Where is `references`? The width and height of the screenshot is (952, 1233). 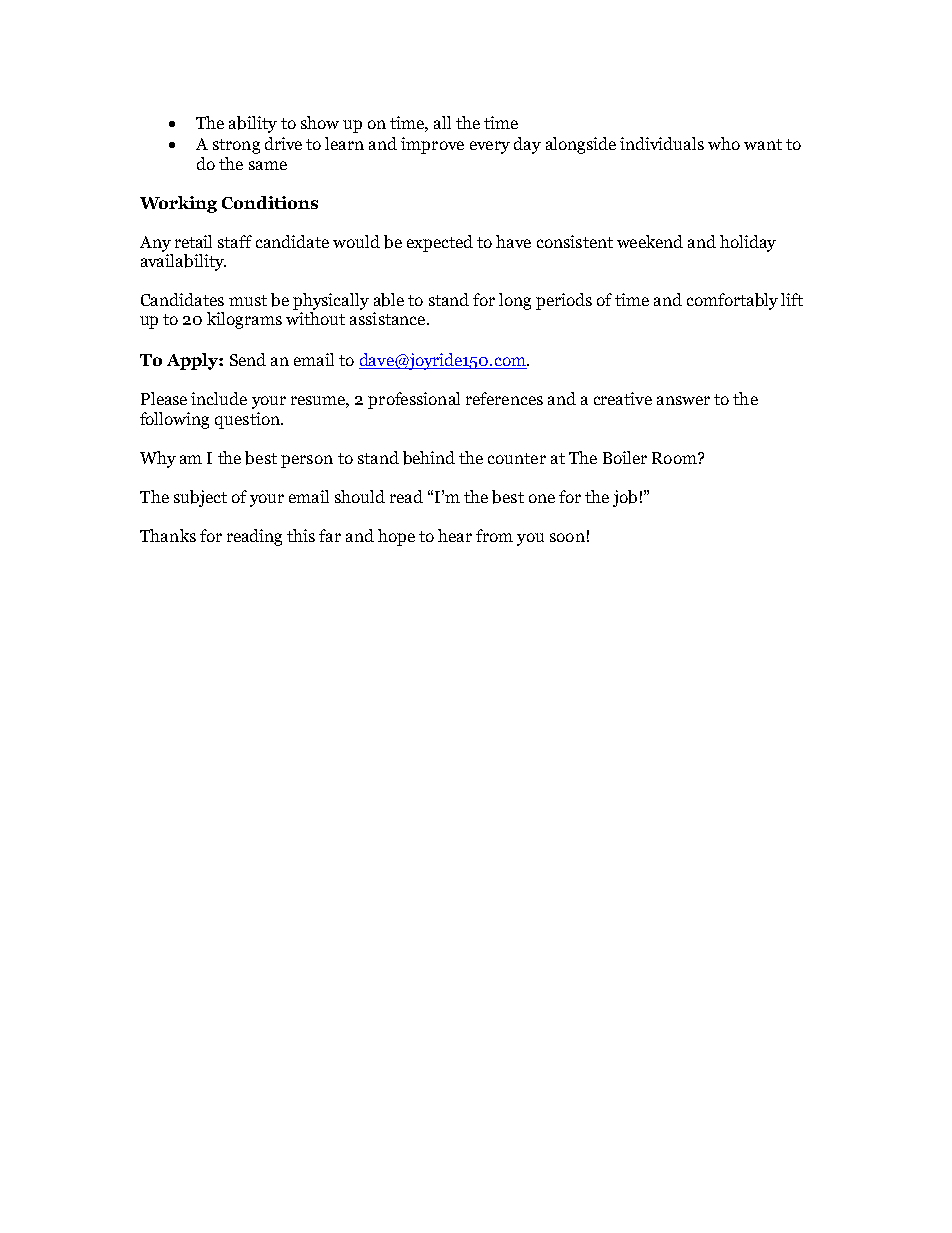
references is located at coordinates (504, 398).
